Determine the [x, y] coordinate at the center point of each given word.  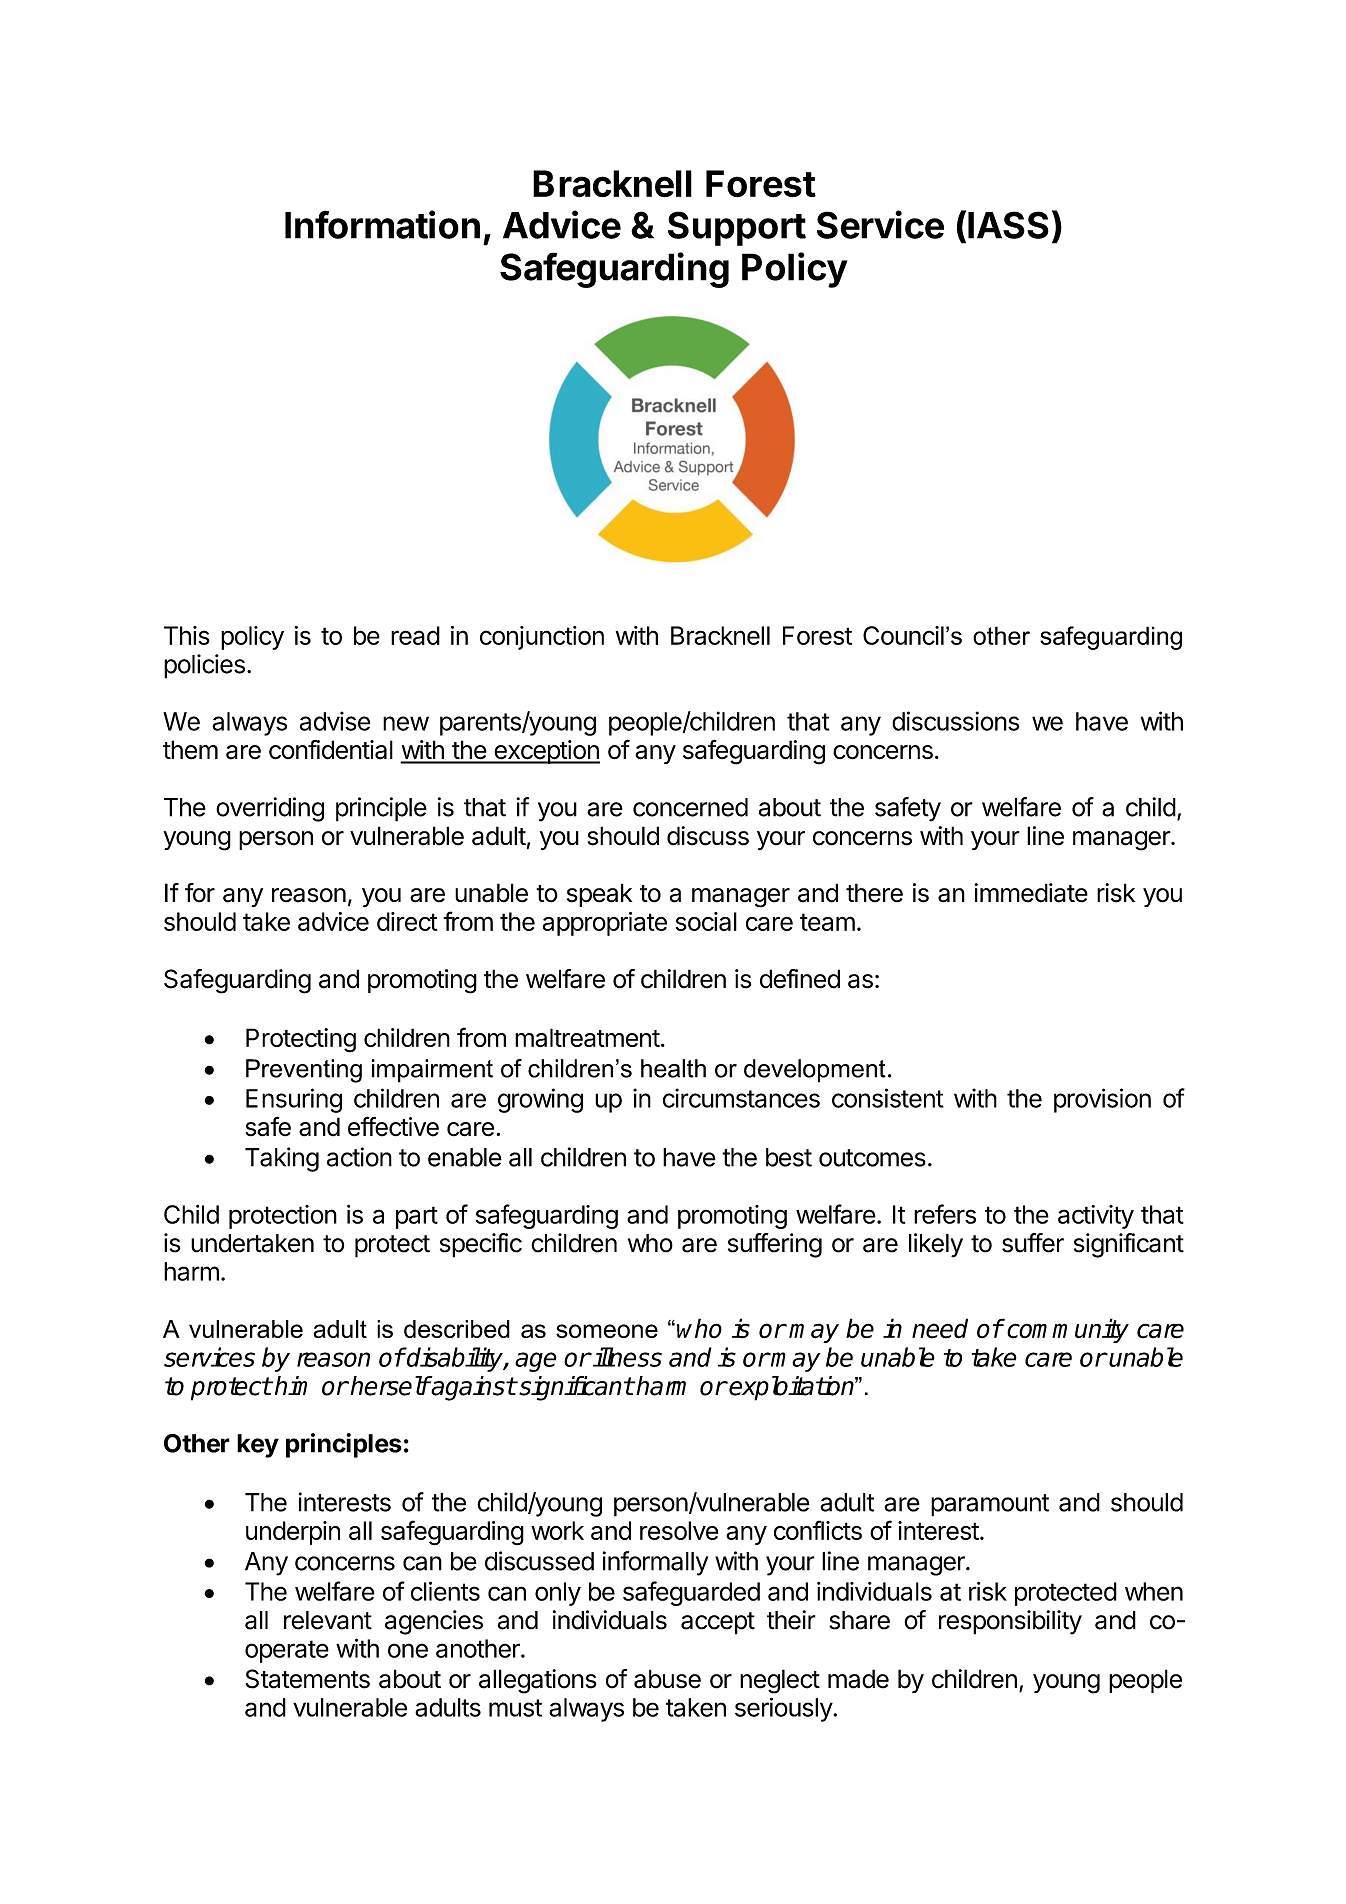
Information [382, 224]
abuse [667, 1679]
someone [607, 1331]
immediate [1031, 893]
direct [407, 921]
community [1068, 1330]
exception [546, 752]
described [457, 1329]
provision [1102, 1100]
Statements [308, 1679]
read [415, 635]
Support [737, 228]
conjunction [542, 638]
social [706, 921]
